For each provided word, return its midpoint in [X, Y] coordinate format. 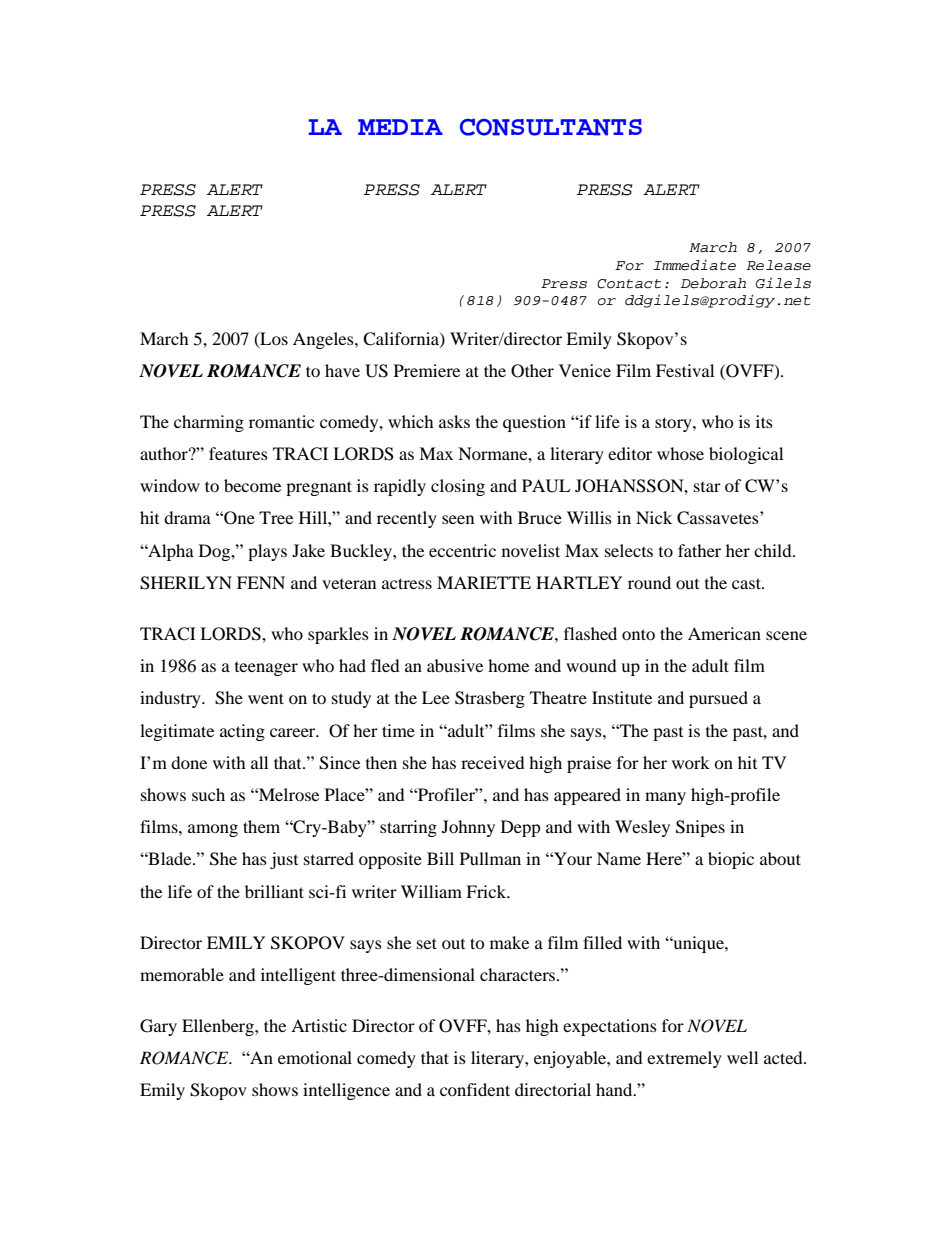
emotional [315, 1057]
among [213, 830]
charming [209, 423]
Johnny [468, 828]
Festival [685, 370]
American [724, 633]
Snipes [700, 828]
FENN [261, 582]
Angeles [324, 340]
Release [778, 265]
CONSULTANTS [551, 127]
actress [407, 583]
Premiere [427, 370]
